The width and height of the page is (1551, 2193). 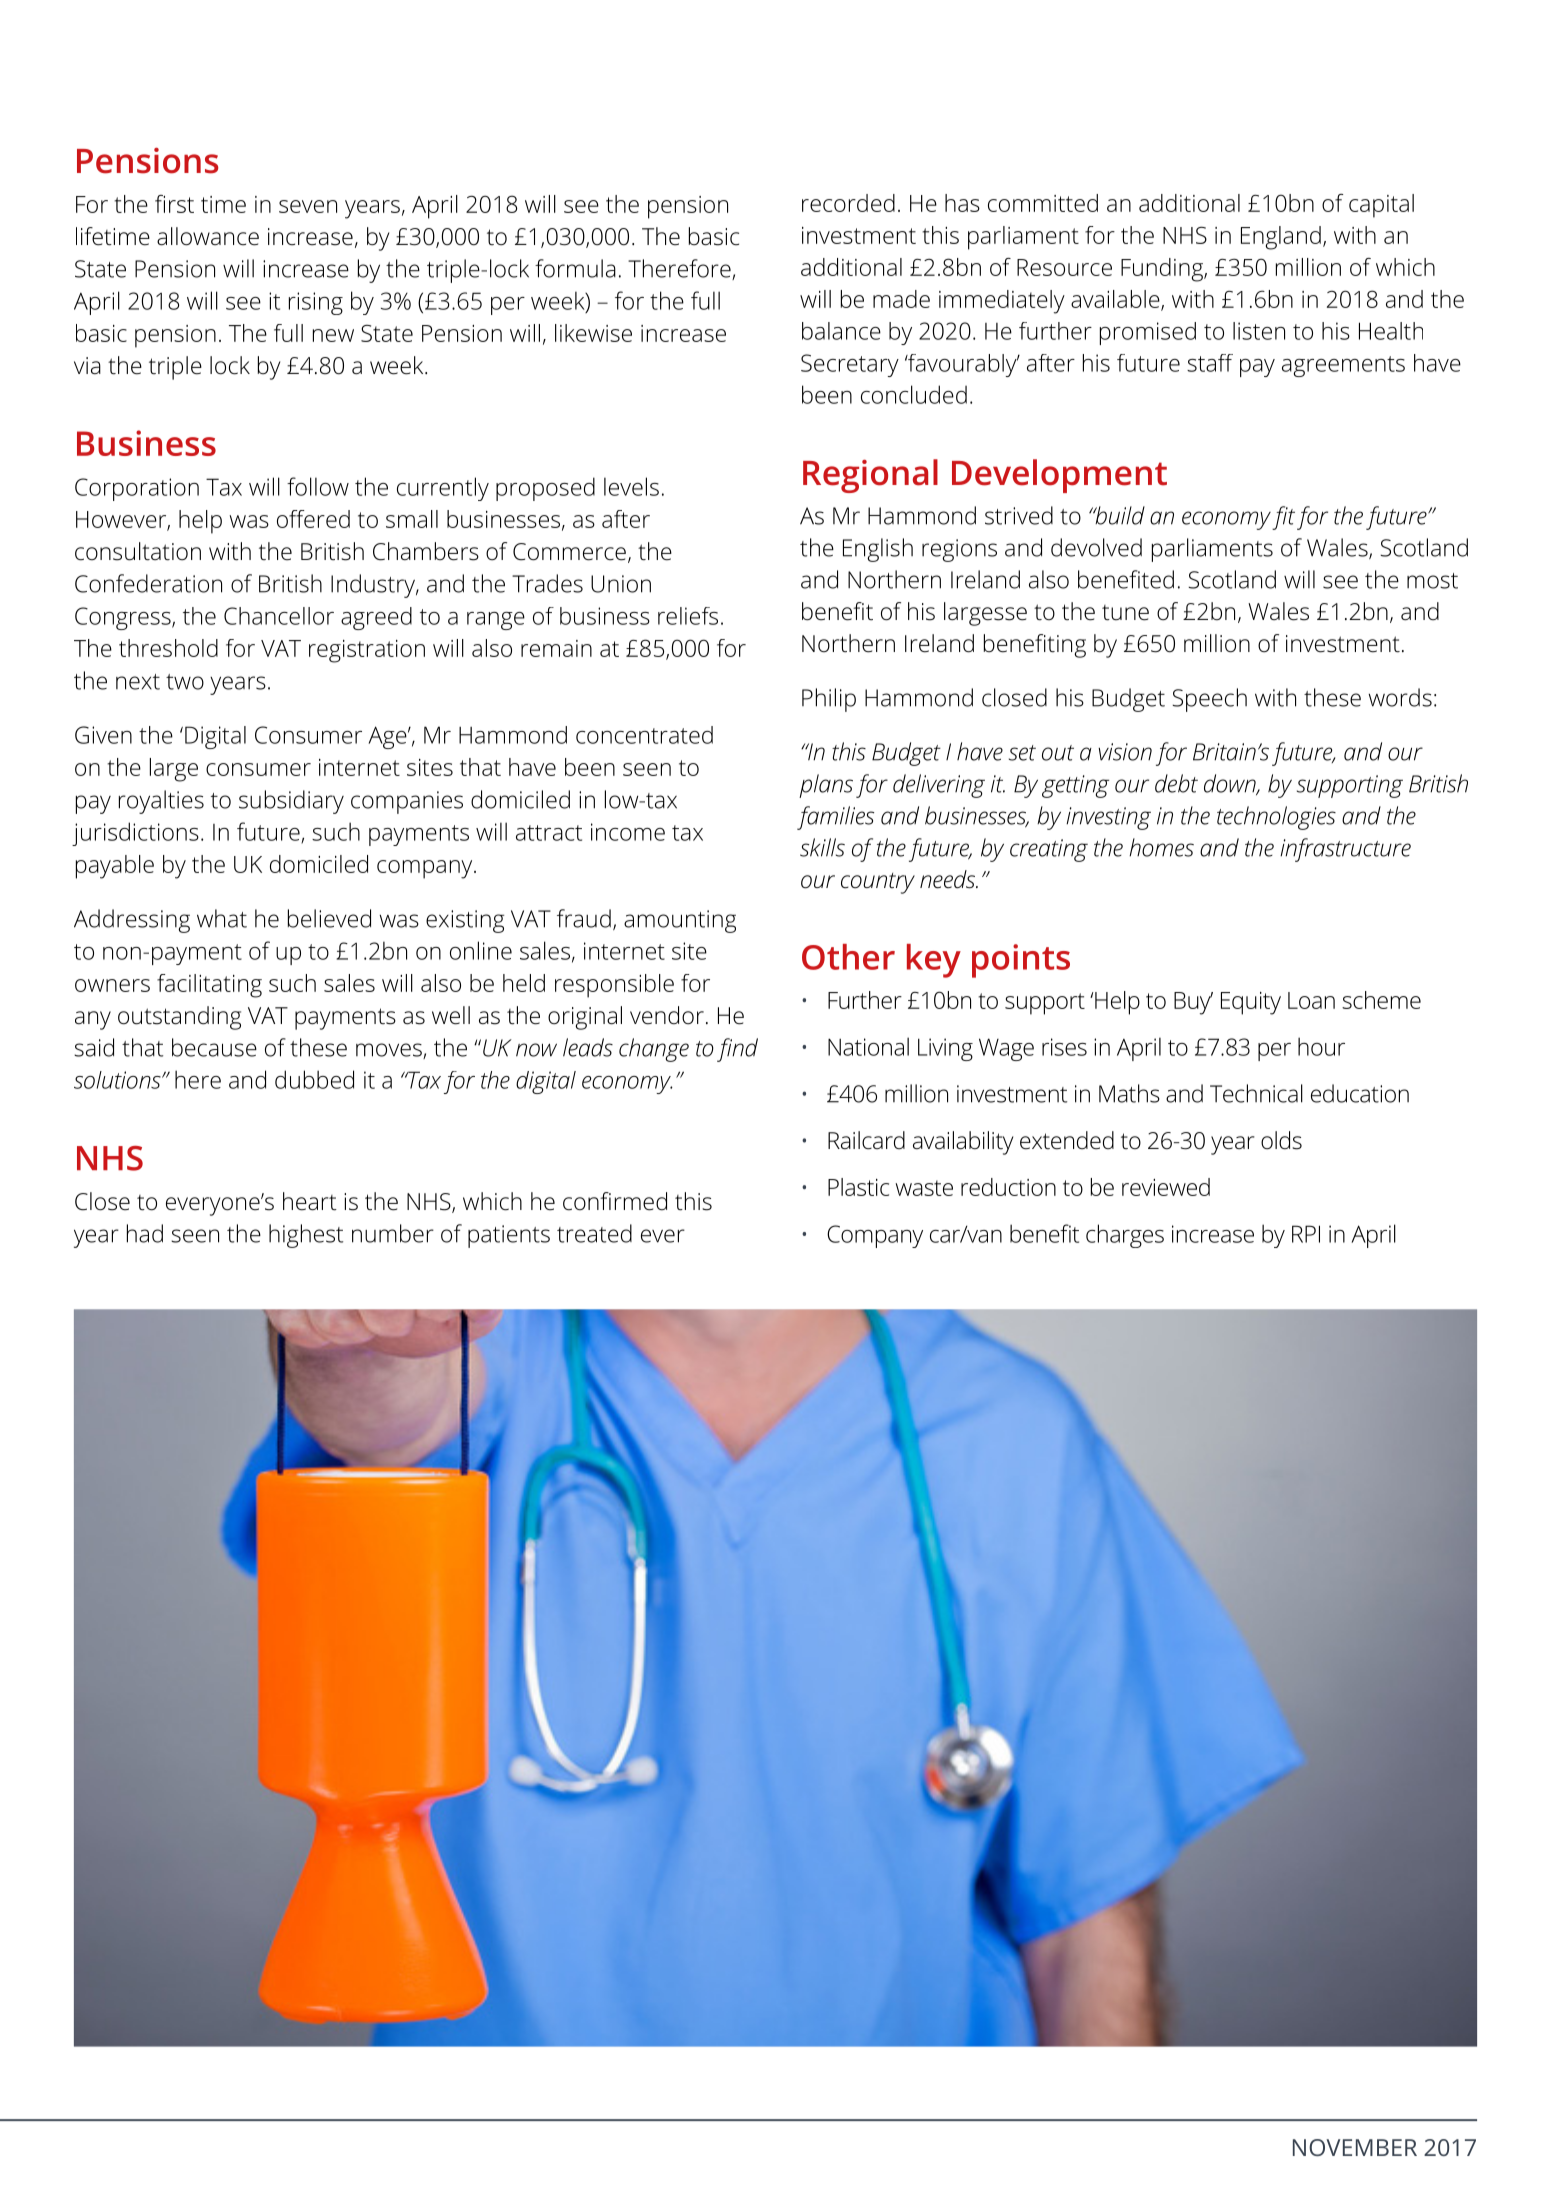 I want to click on NOVEMBER, so click(x=1355, y=2147).
